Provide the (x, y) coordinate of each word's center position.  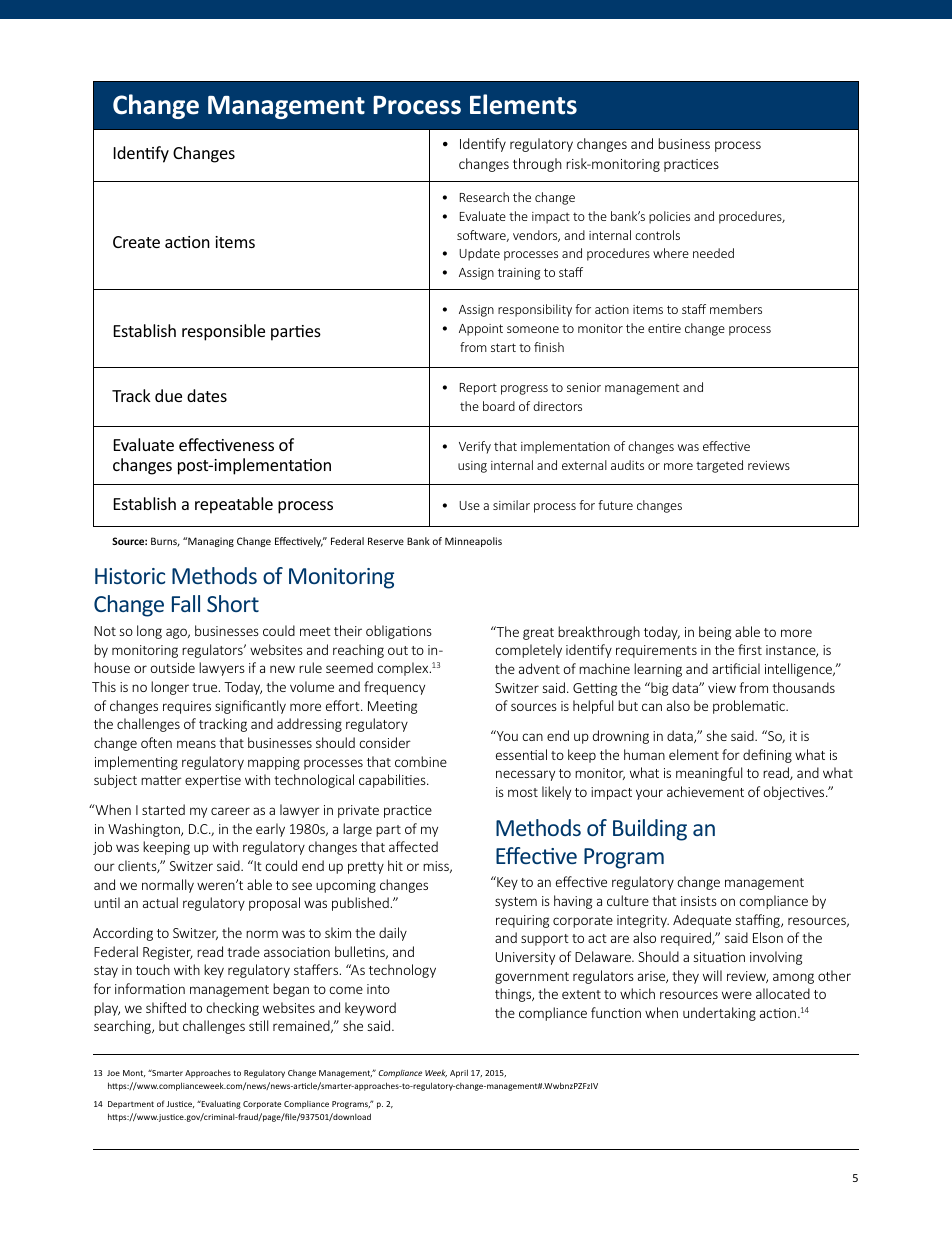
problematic (750, 707)
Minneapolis (473, 542)
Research (484, 197)
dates (207, 395)
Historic (130, 576)
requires (187, 707)
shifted (166, 1007)
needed (713, 253)
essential (521, 754)
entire (664, 328)
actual (160, 902)
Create (136, 242)
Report (478, 389)
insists (699, 901)
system (516, 903)
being (715, 633)
